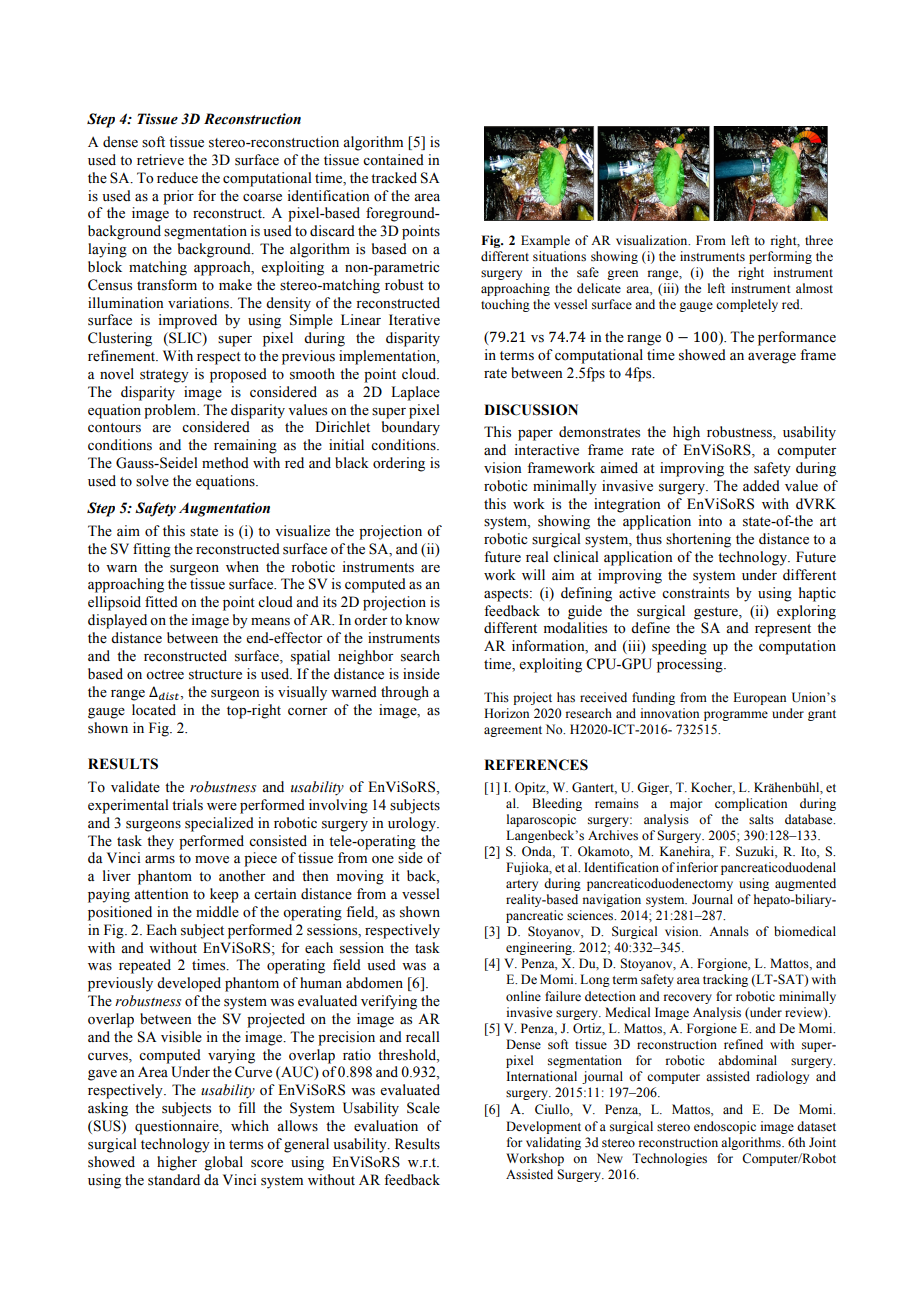 Image resolution: width=924 pixels, height=1308 pixels. What do you see at coordinates (165, 675) in the screenshot?
I see `octree` at bounding box center [165, 675].
